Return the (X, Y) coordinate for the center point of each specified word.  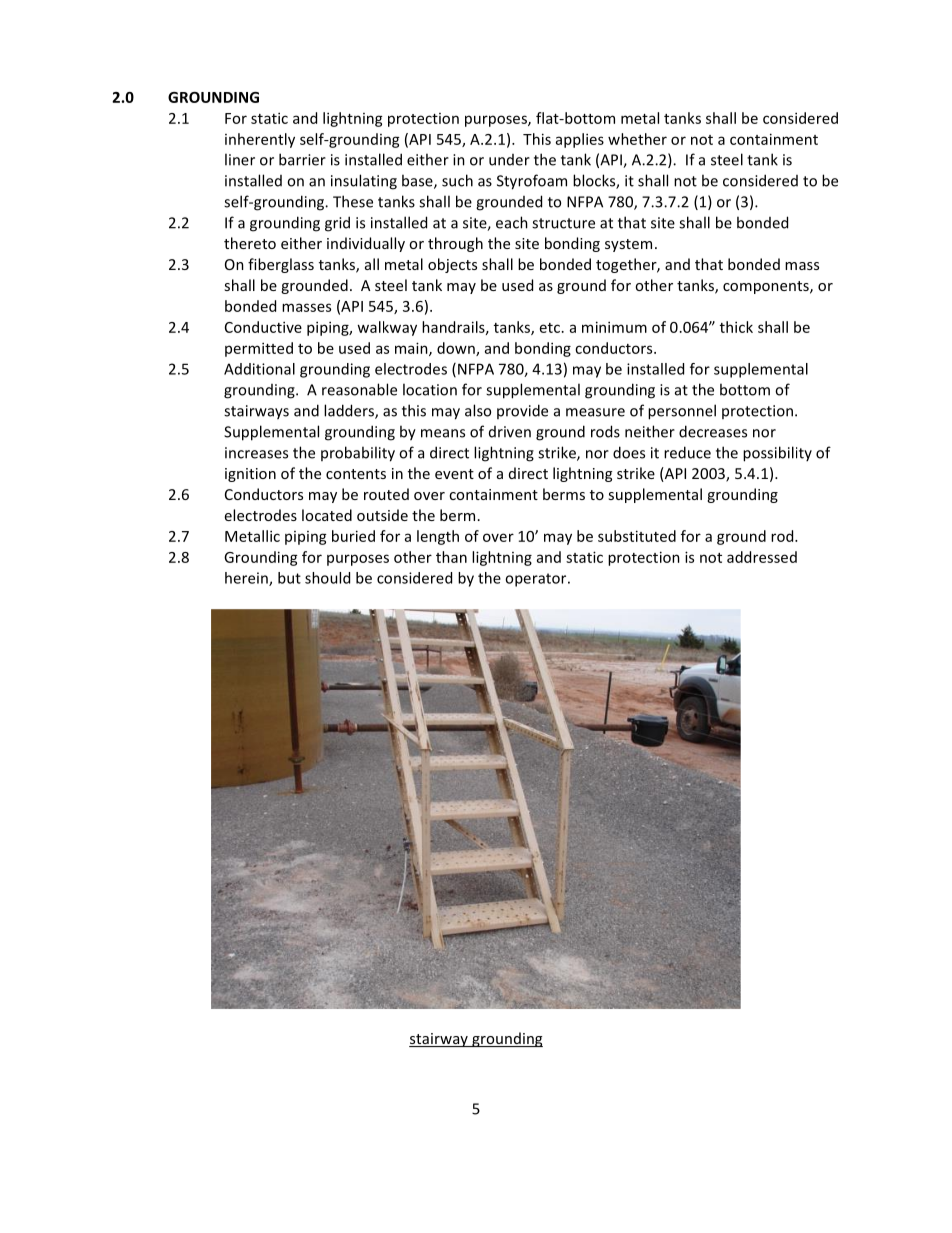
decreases (713, 431)
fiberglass (281, 265)
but (289, 578)
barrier (302, 159)
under (509, 160)
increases (256, 453)
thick (736, 327)
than (451, 557)
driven (510, 432)
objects (452, 265)
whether (637, 139)
